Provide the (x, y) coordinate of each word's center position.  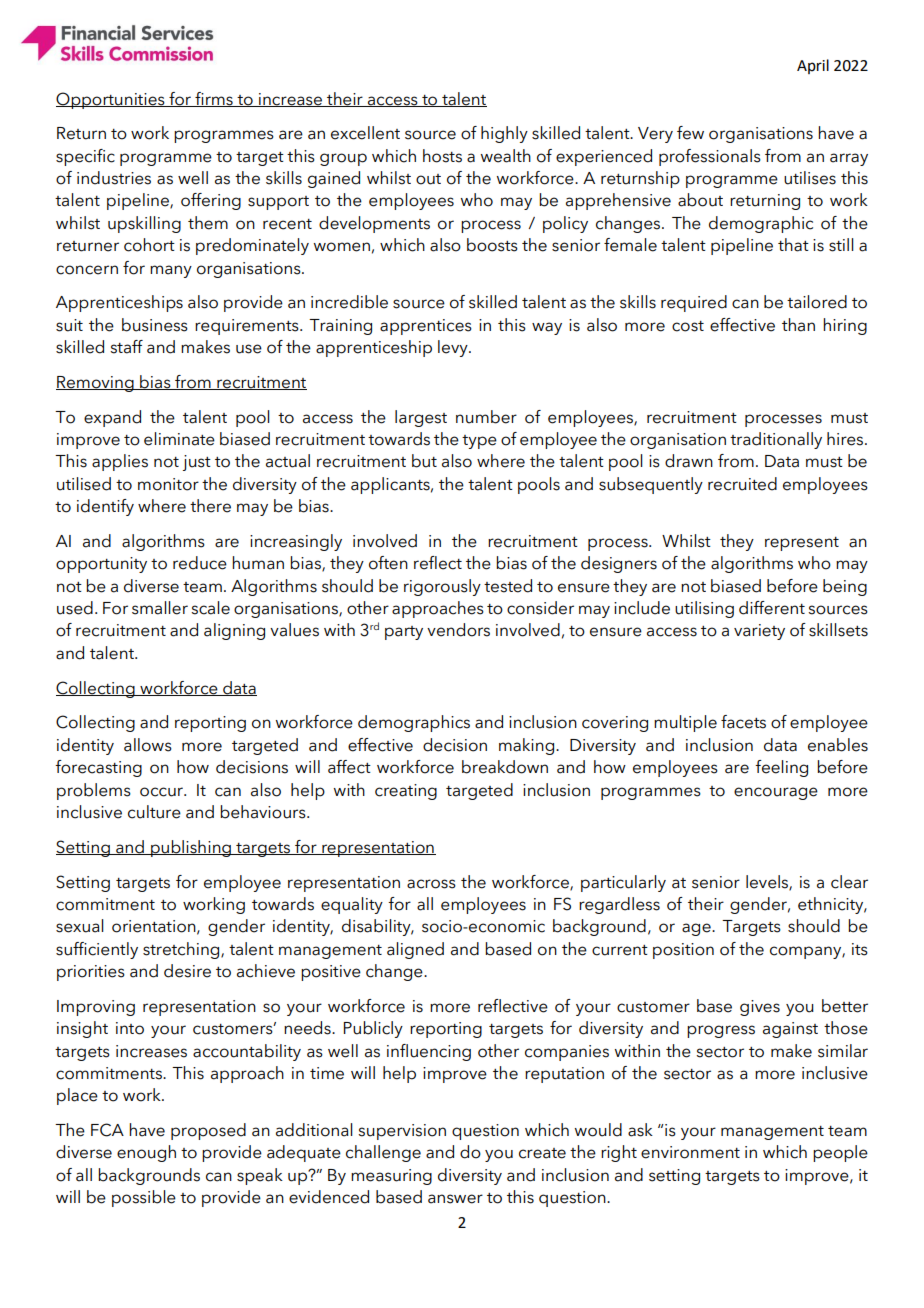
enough (146, 1153)
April (813, 66)
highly (504, 134)
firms (214, 99)
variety (759, 632)
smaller (160, 608)
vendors (458, 630)
